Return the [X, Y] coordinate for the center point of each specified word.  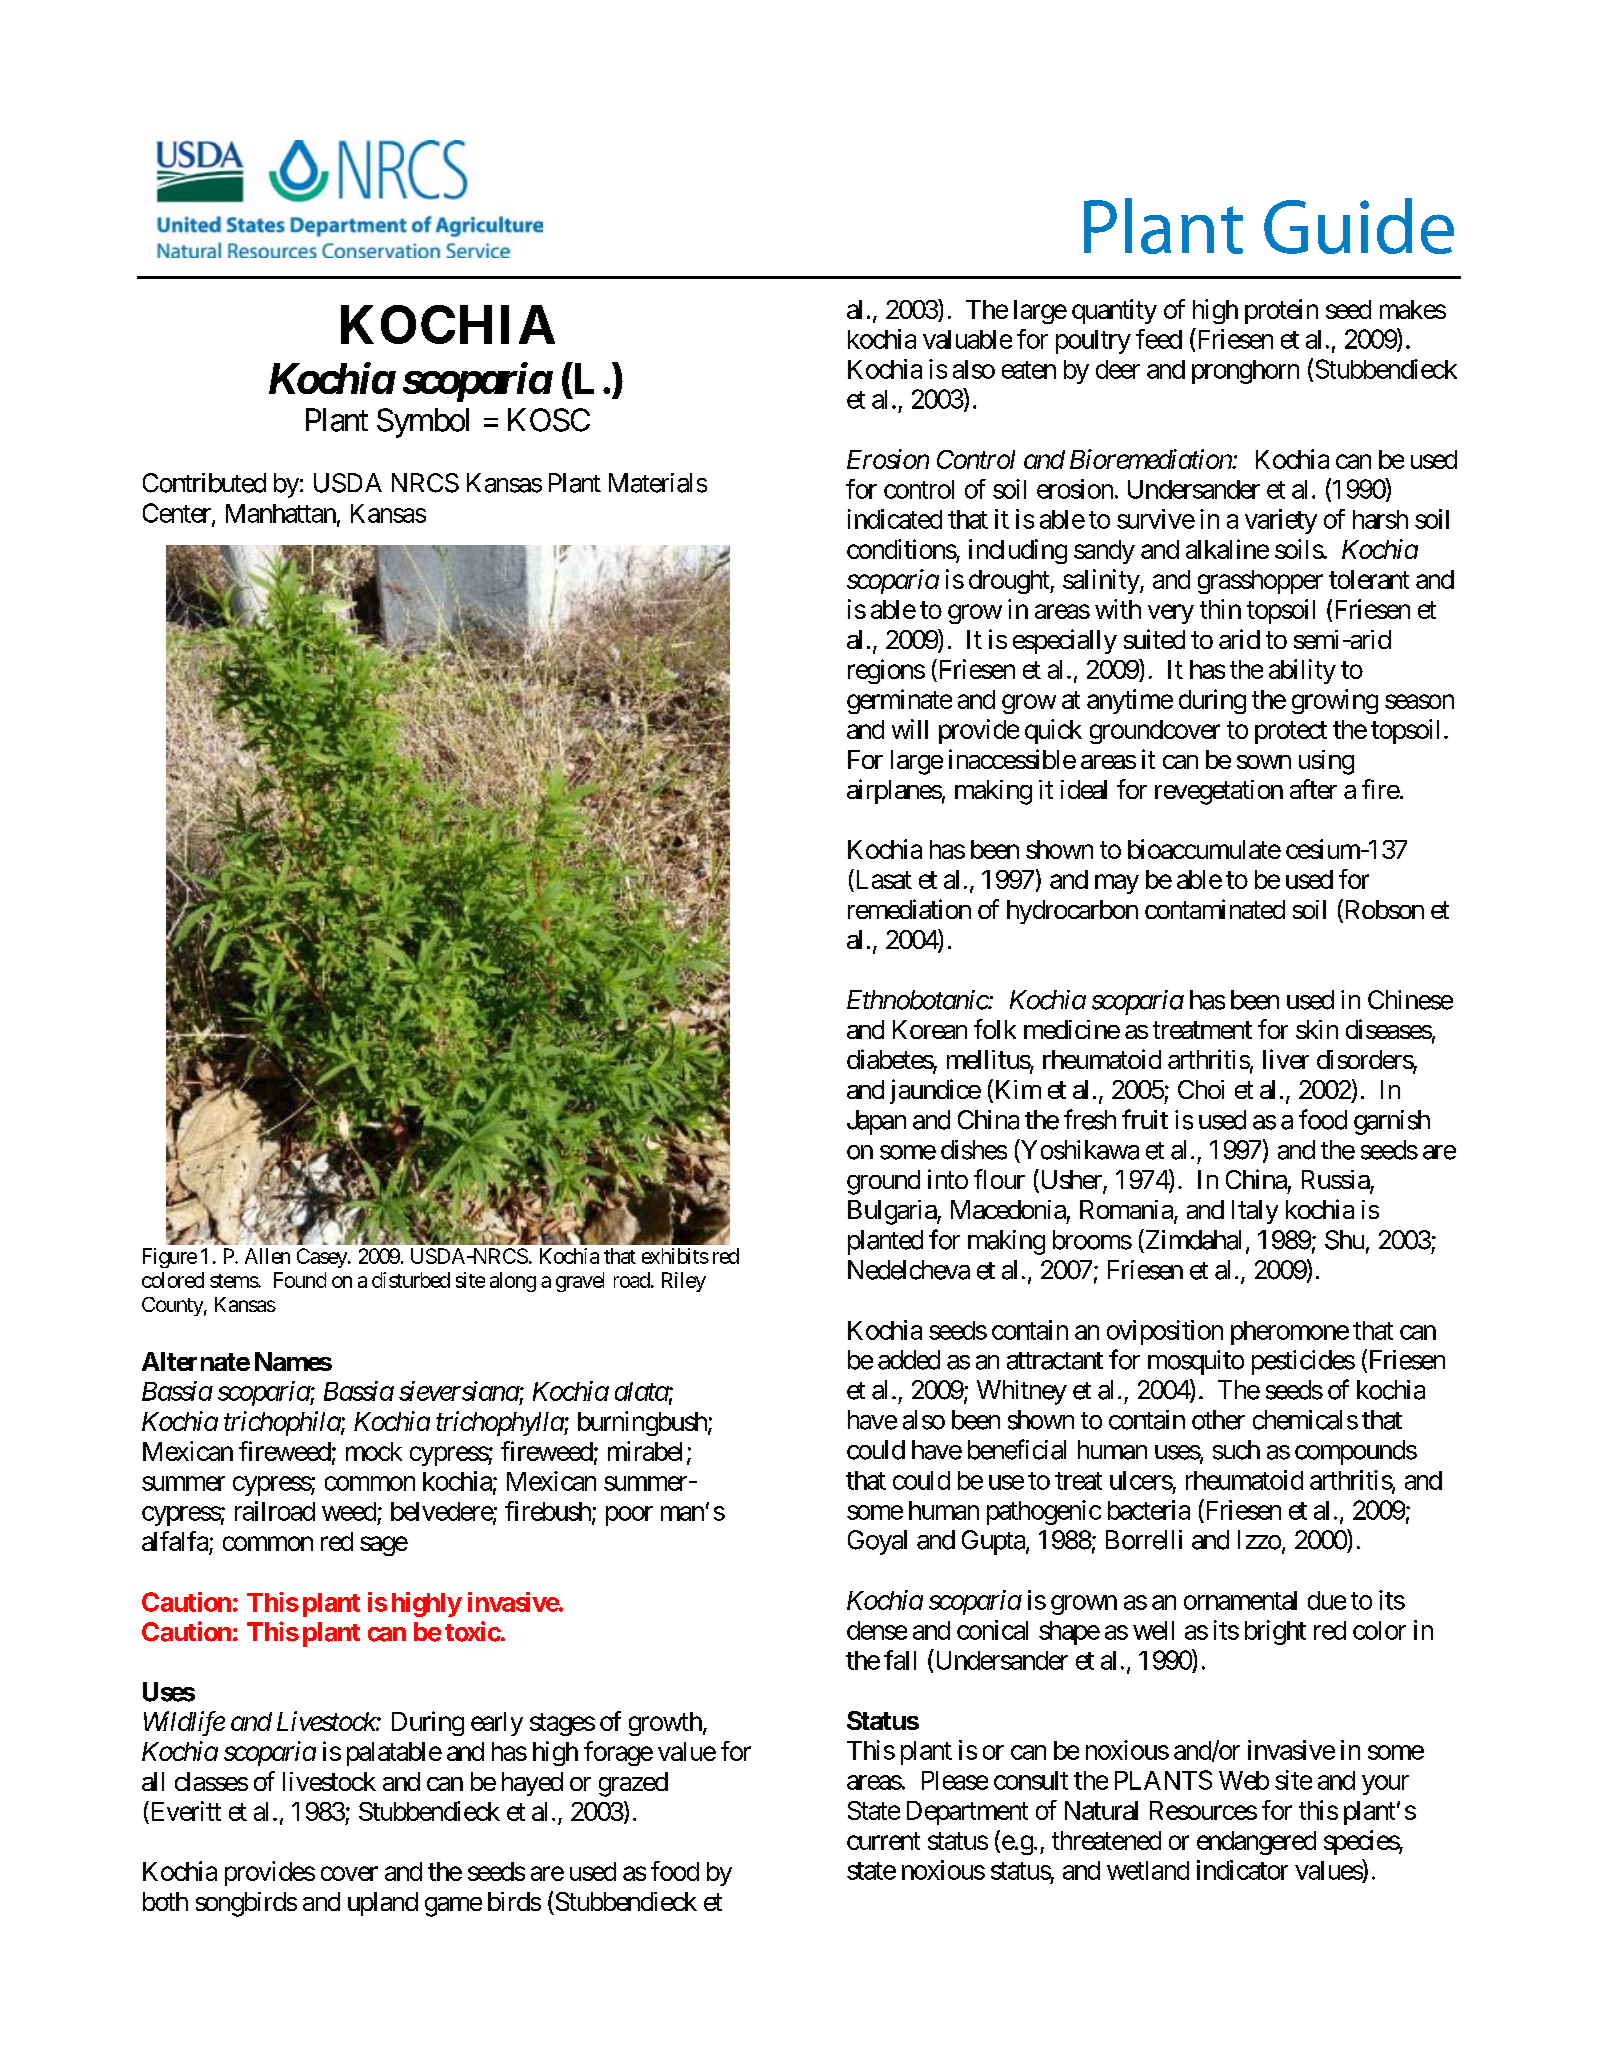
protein [1281, 311]
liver [1286, 1059]
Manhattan [281, 513]
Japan [876, 1122]
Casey [323, 1258]
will [910, 729]
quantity [1114, 311]
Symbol [423, 423]
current [883, 1841]
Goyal [877, 1542]
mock [374, 1451]
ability [1302, 671]
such [1236, 1450]
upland [383, 1904]
